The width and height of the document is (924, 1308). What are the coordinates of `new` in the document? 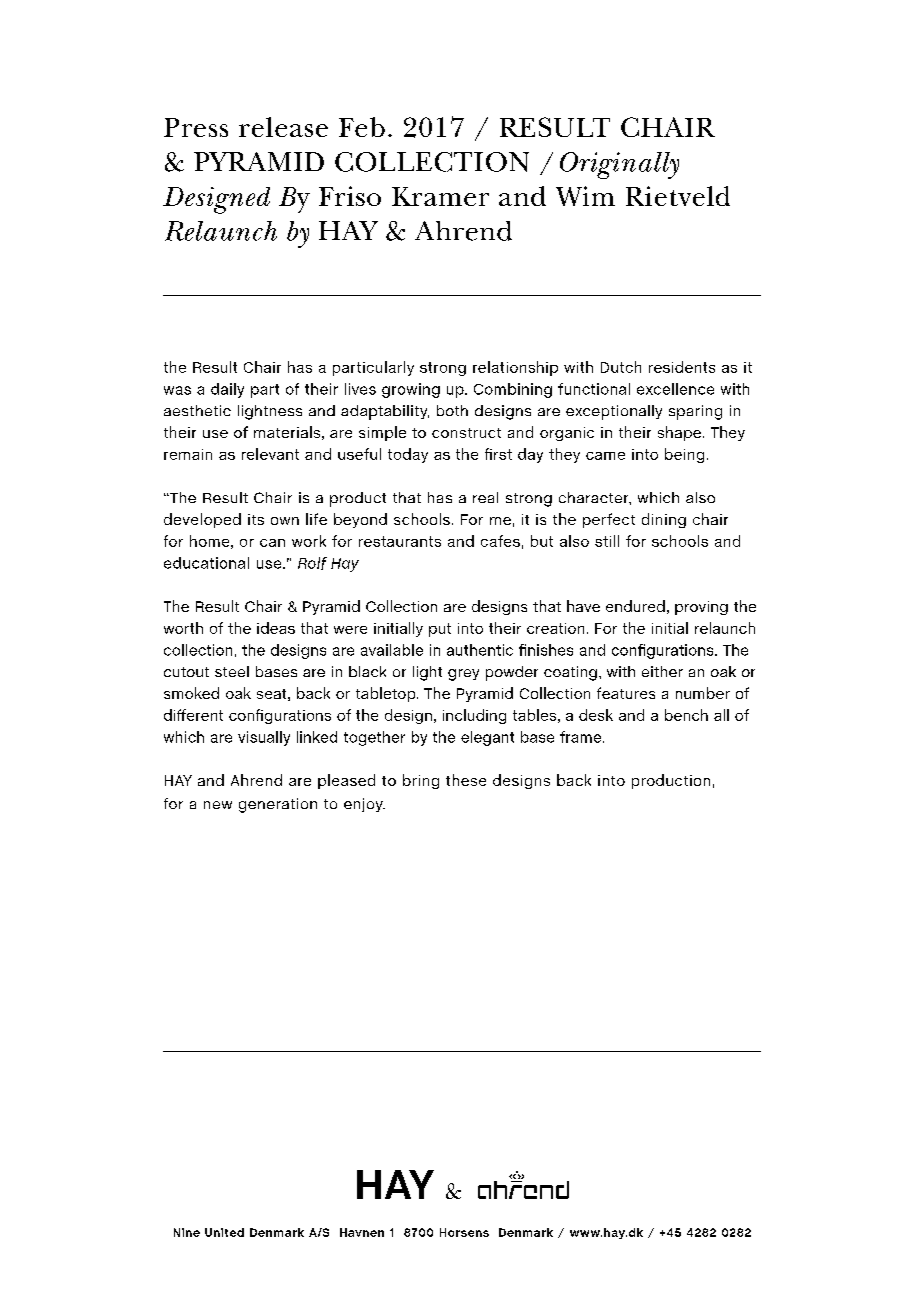 It's located at (218, 805).
